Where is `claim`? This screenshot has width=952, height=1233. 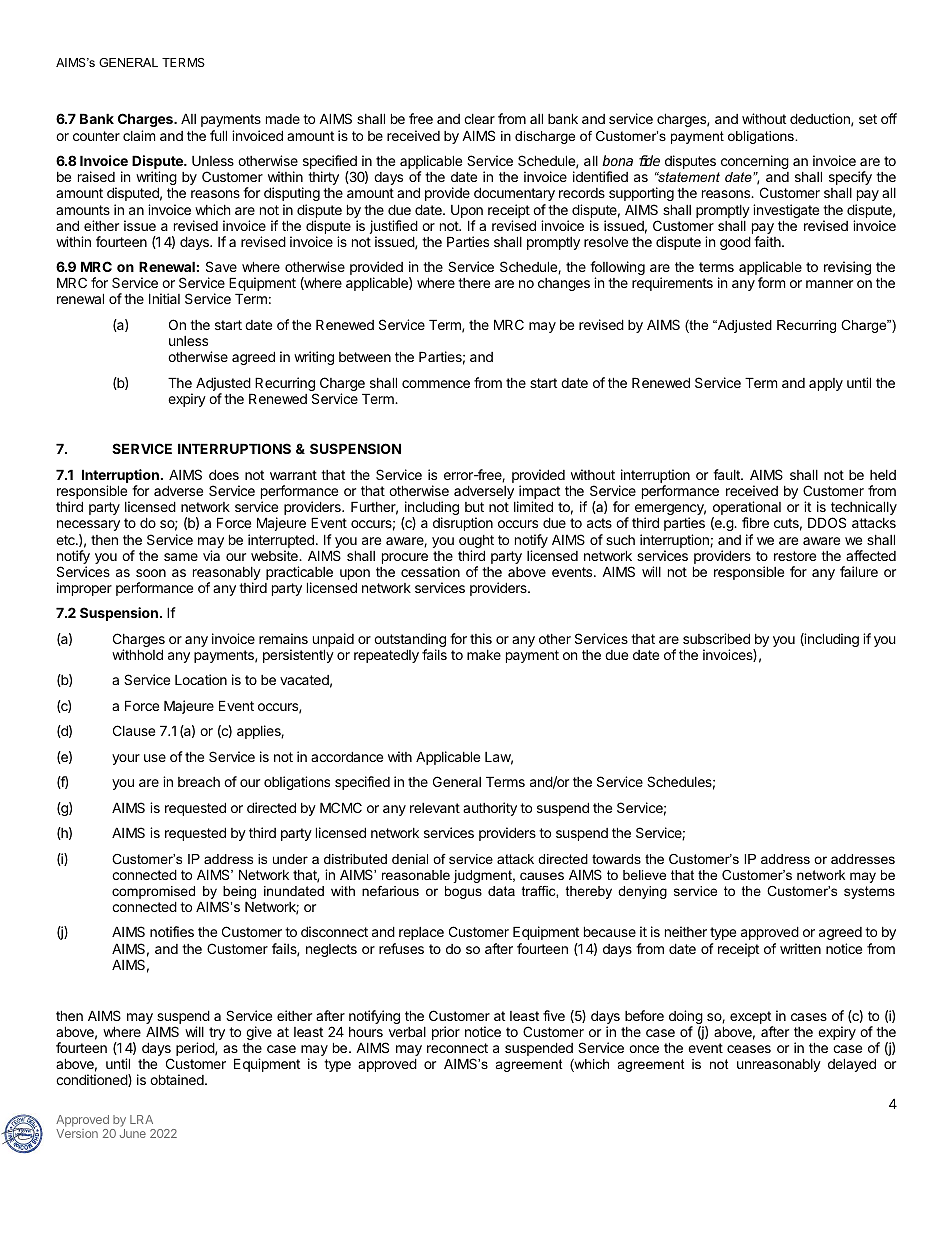
claim is located at coordinates (139, 135).
